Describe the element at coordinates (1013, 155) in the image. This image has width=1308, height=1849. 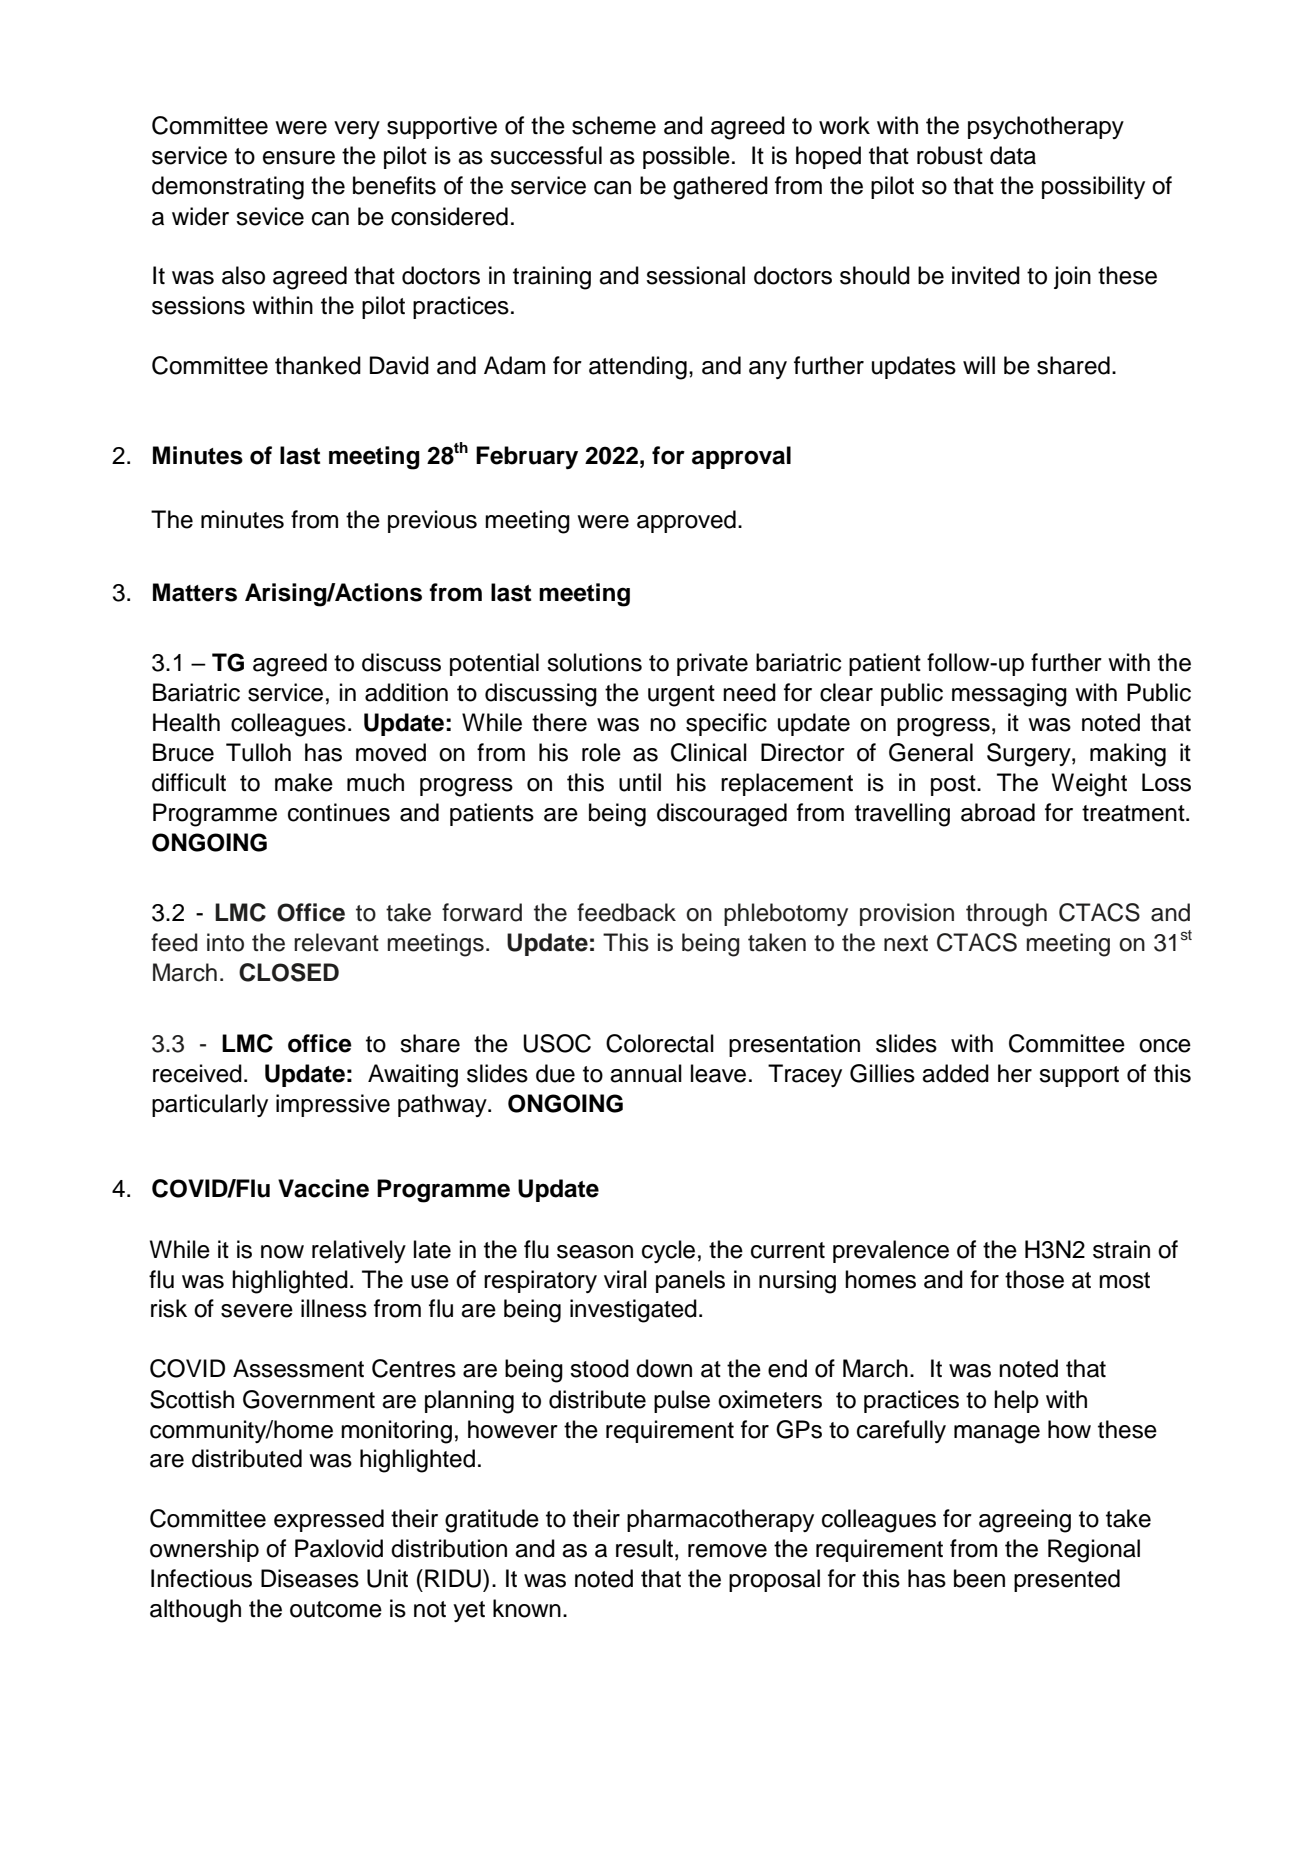
I see `data` at that location.
